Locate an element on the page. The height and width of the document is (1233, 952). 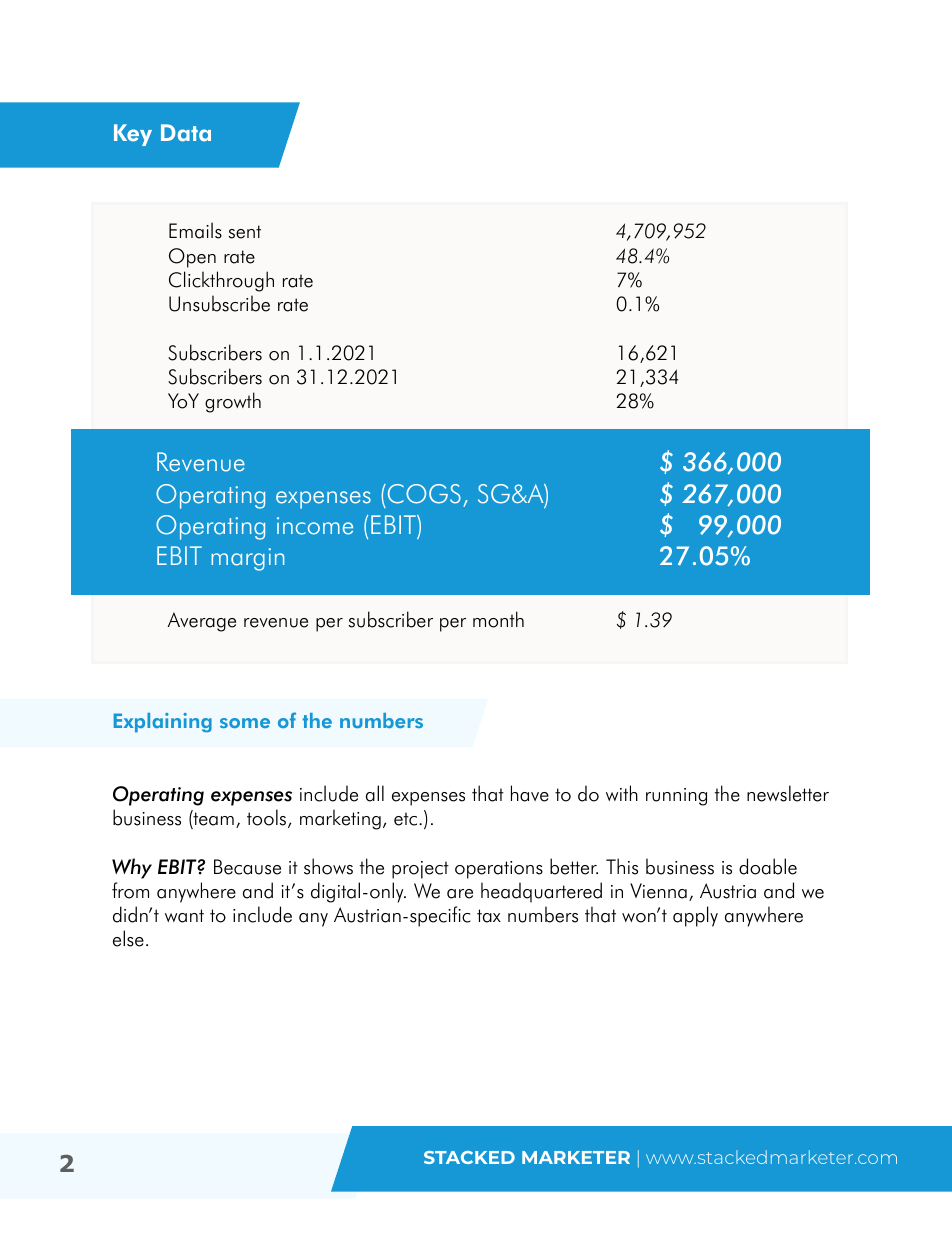
COGS is located at coordinates (423, 494).
